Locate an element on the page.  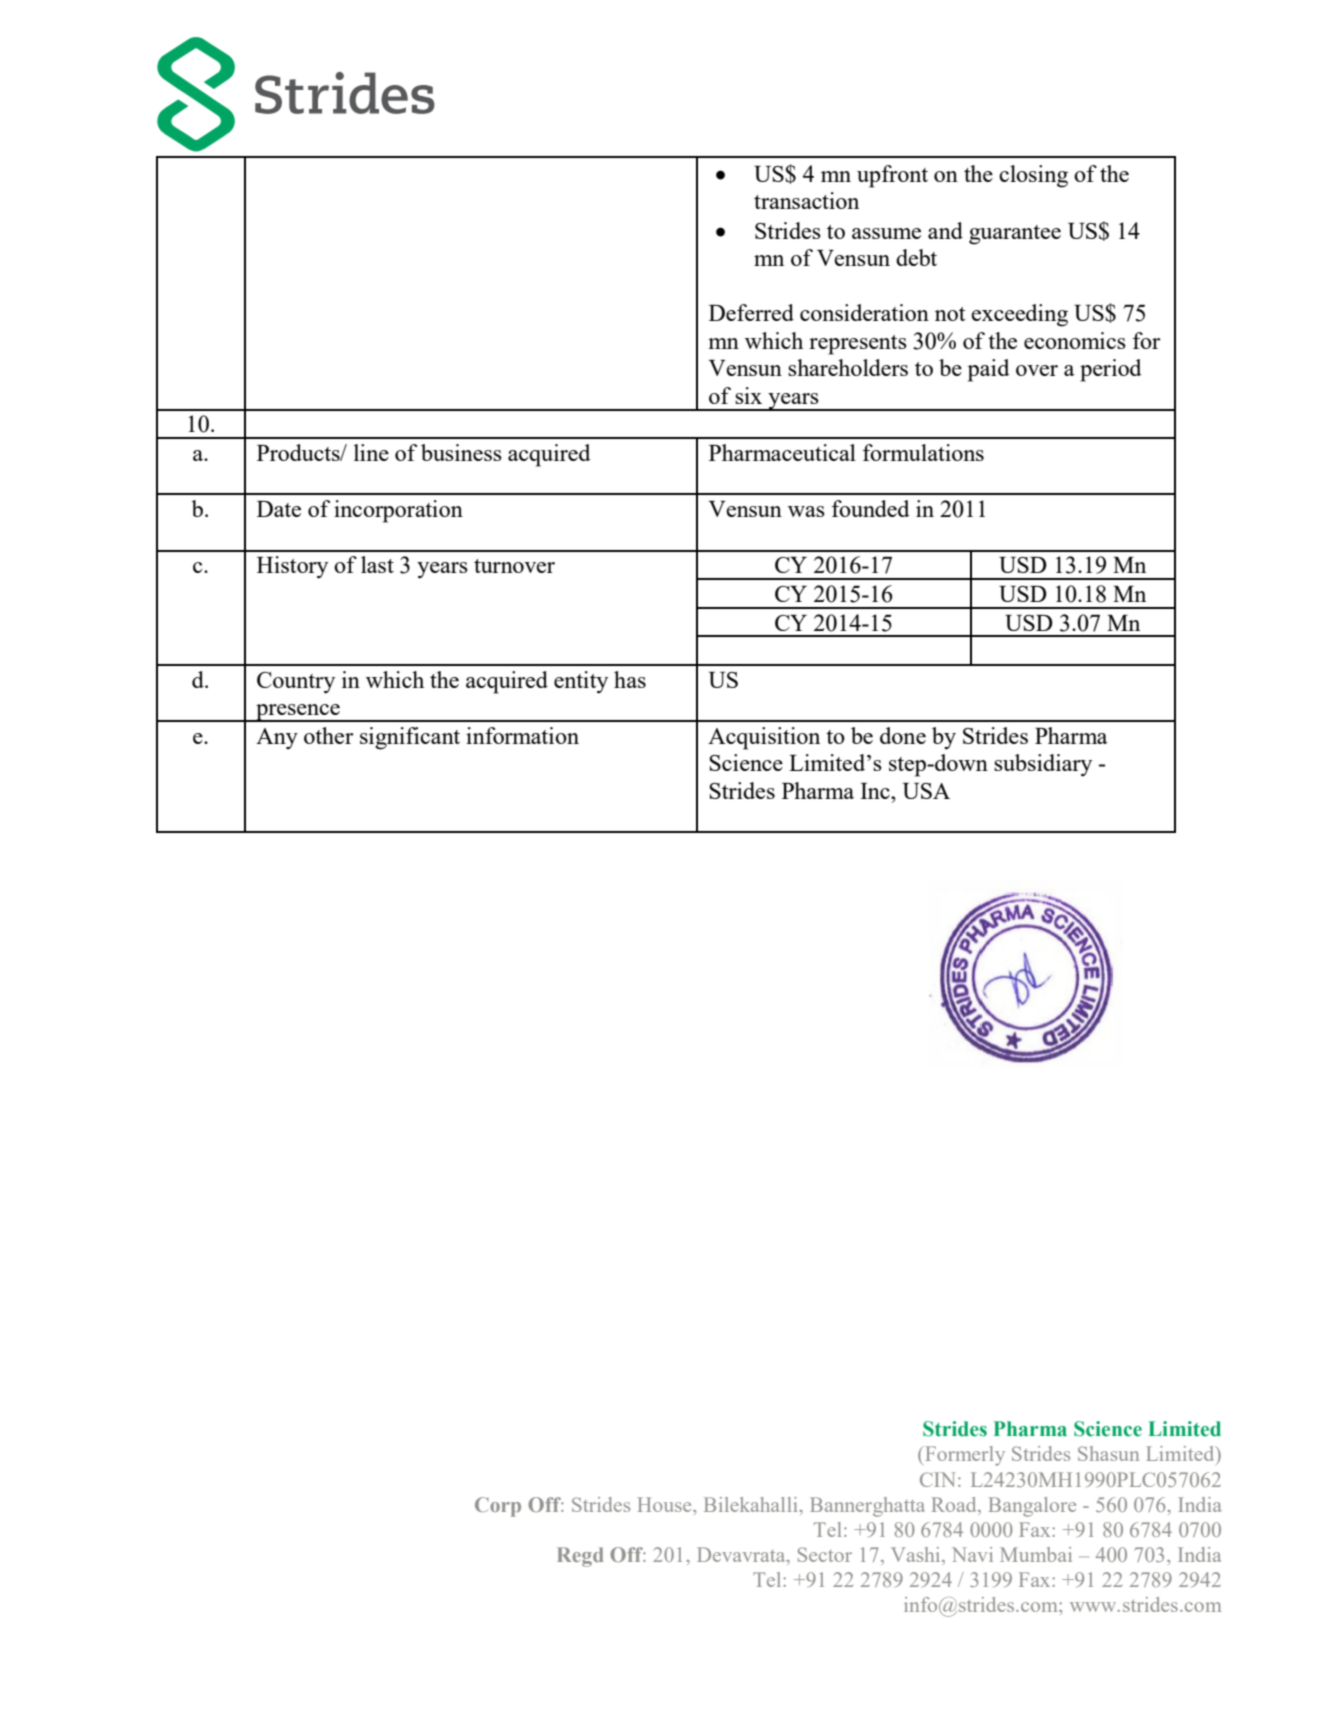
line is located at coordinates (371, 452).
